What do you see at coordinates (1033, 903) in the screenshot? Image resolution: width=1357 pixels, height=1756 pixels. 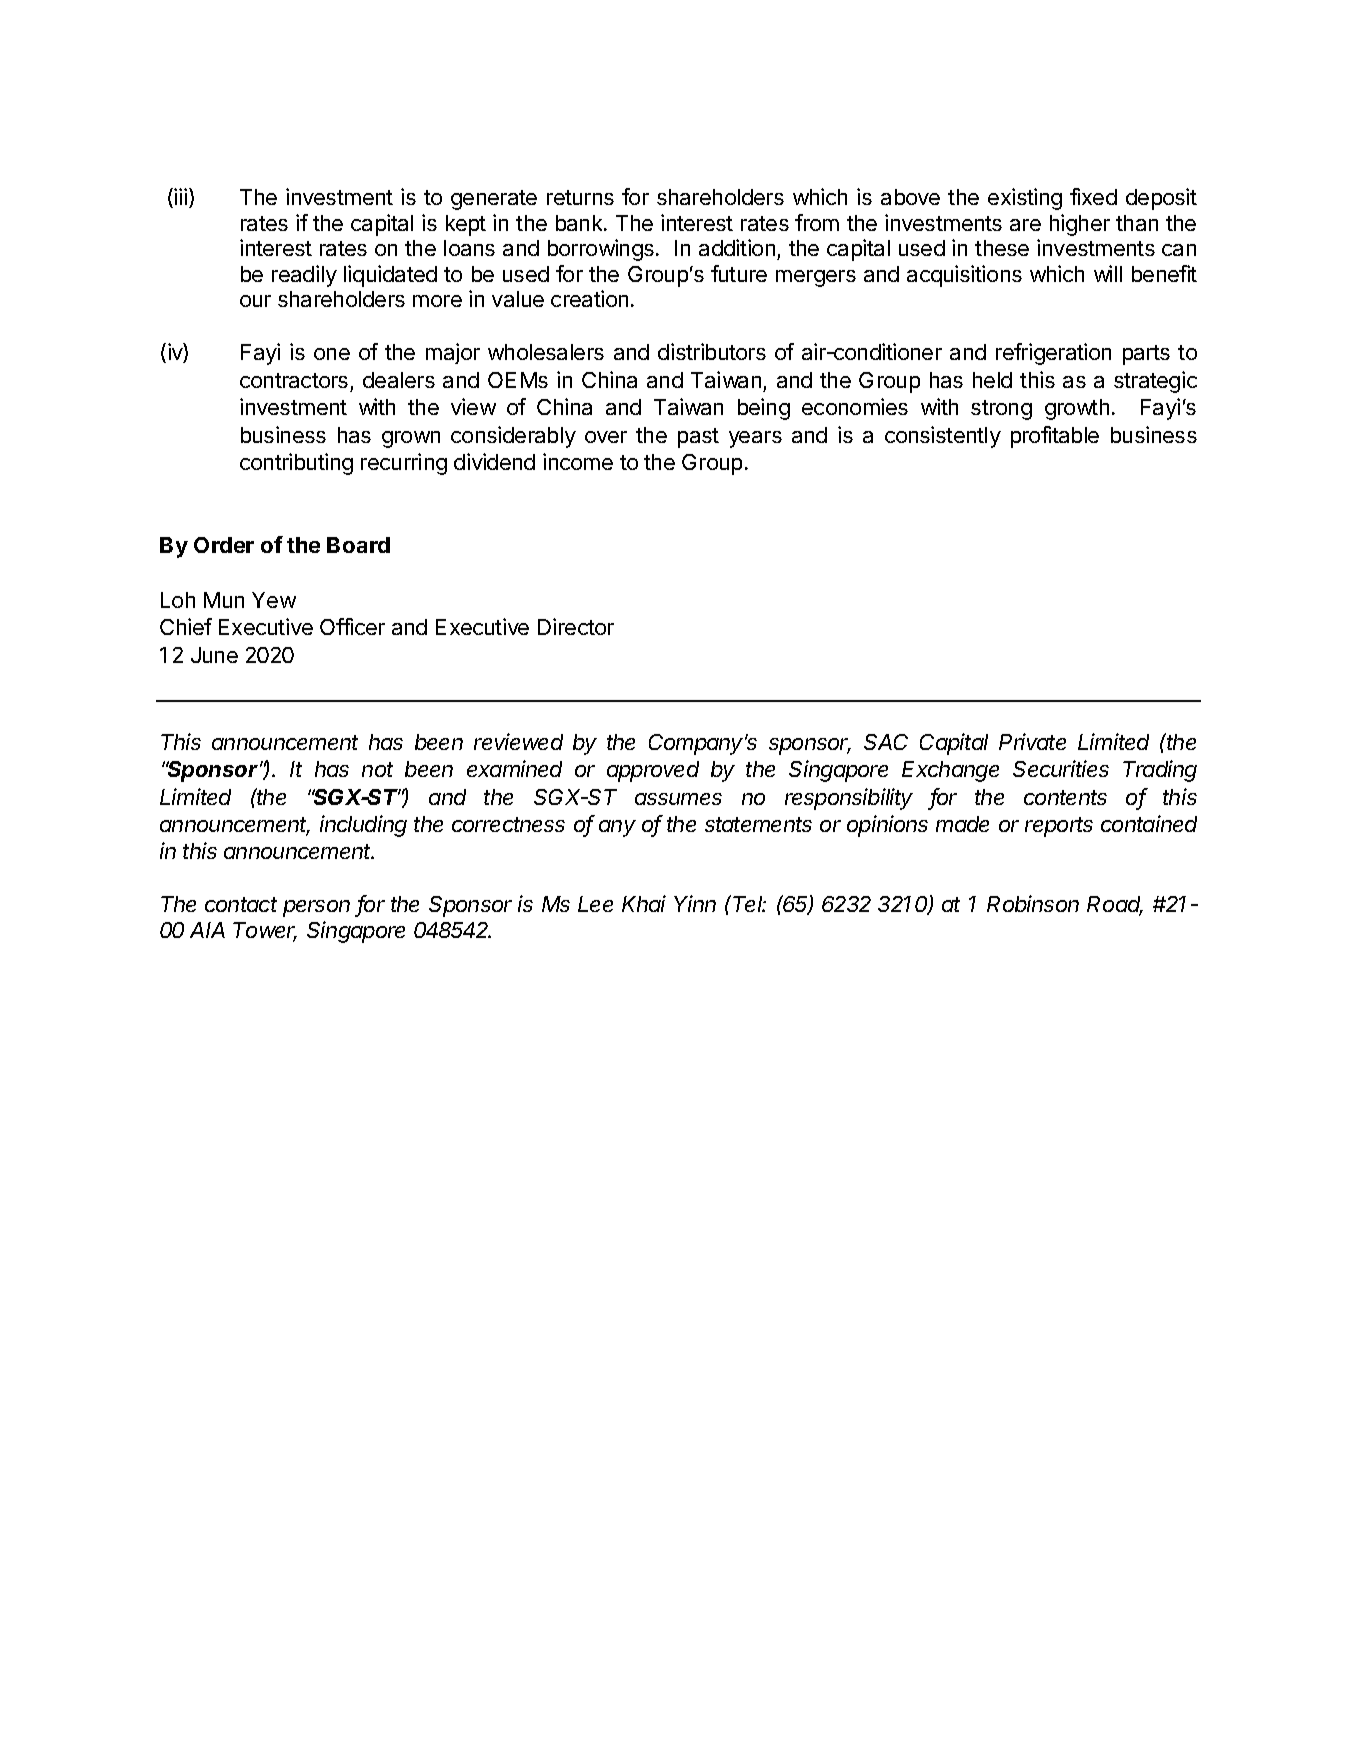 I see `Robinson` at bounding box center [1033, 903].
